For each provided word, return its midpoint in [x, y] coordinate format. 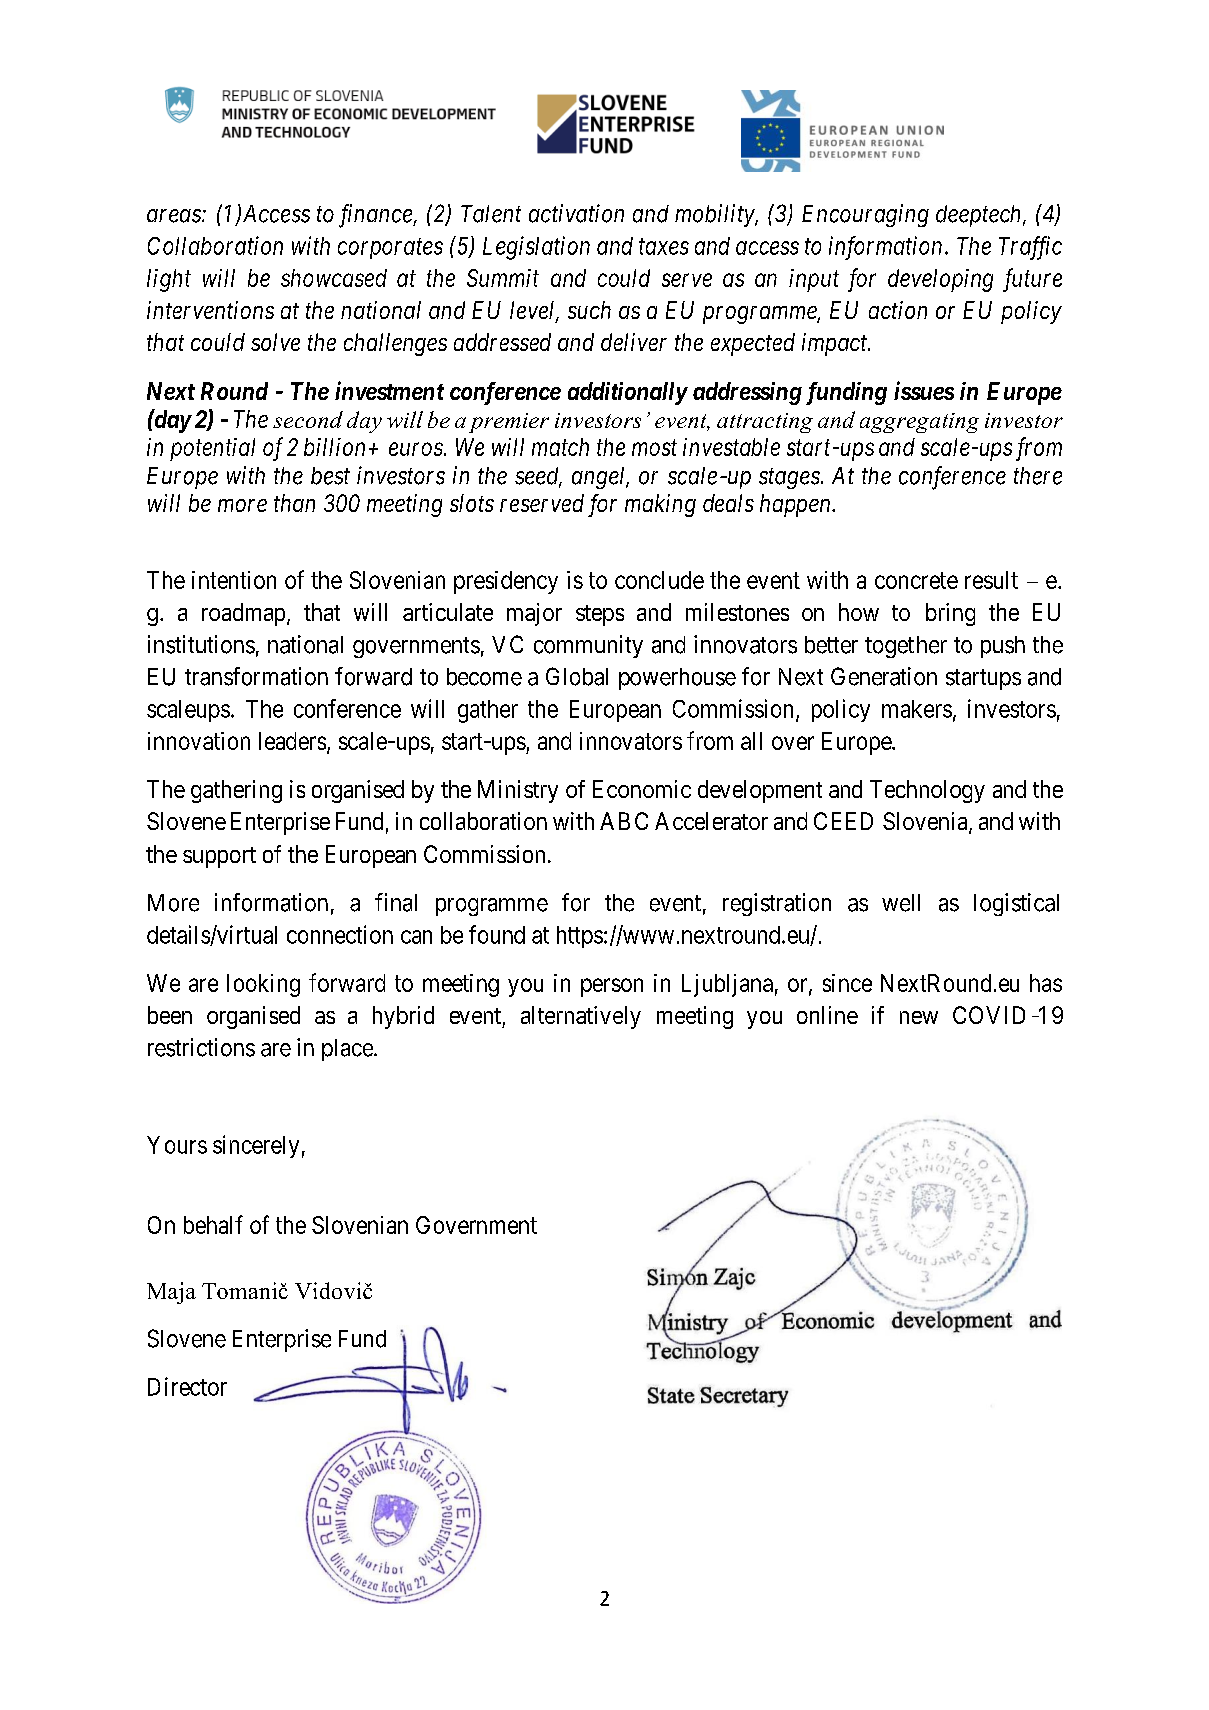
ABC [624, 821]
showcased [334, 278]
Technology [927, 791]
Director [187, 1386]
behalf [213, 1224]
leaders [292, 741]
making [660, 505]
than [294, 503]
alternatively [581, 1017]
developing [940, 280]
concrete [916, 580]
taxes [664, 247]
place [347, 1050]
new [919, 1017]
